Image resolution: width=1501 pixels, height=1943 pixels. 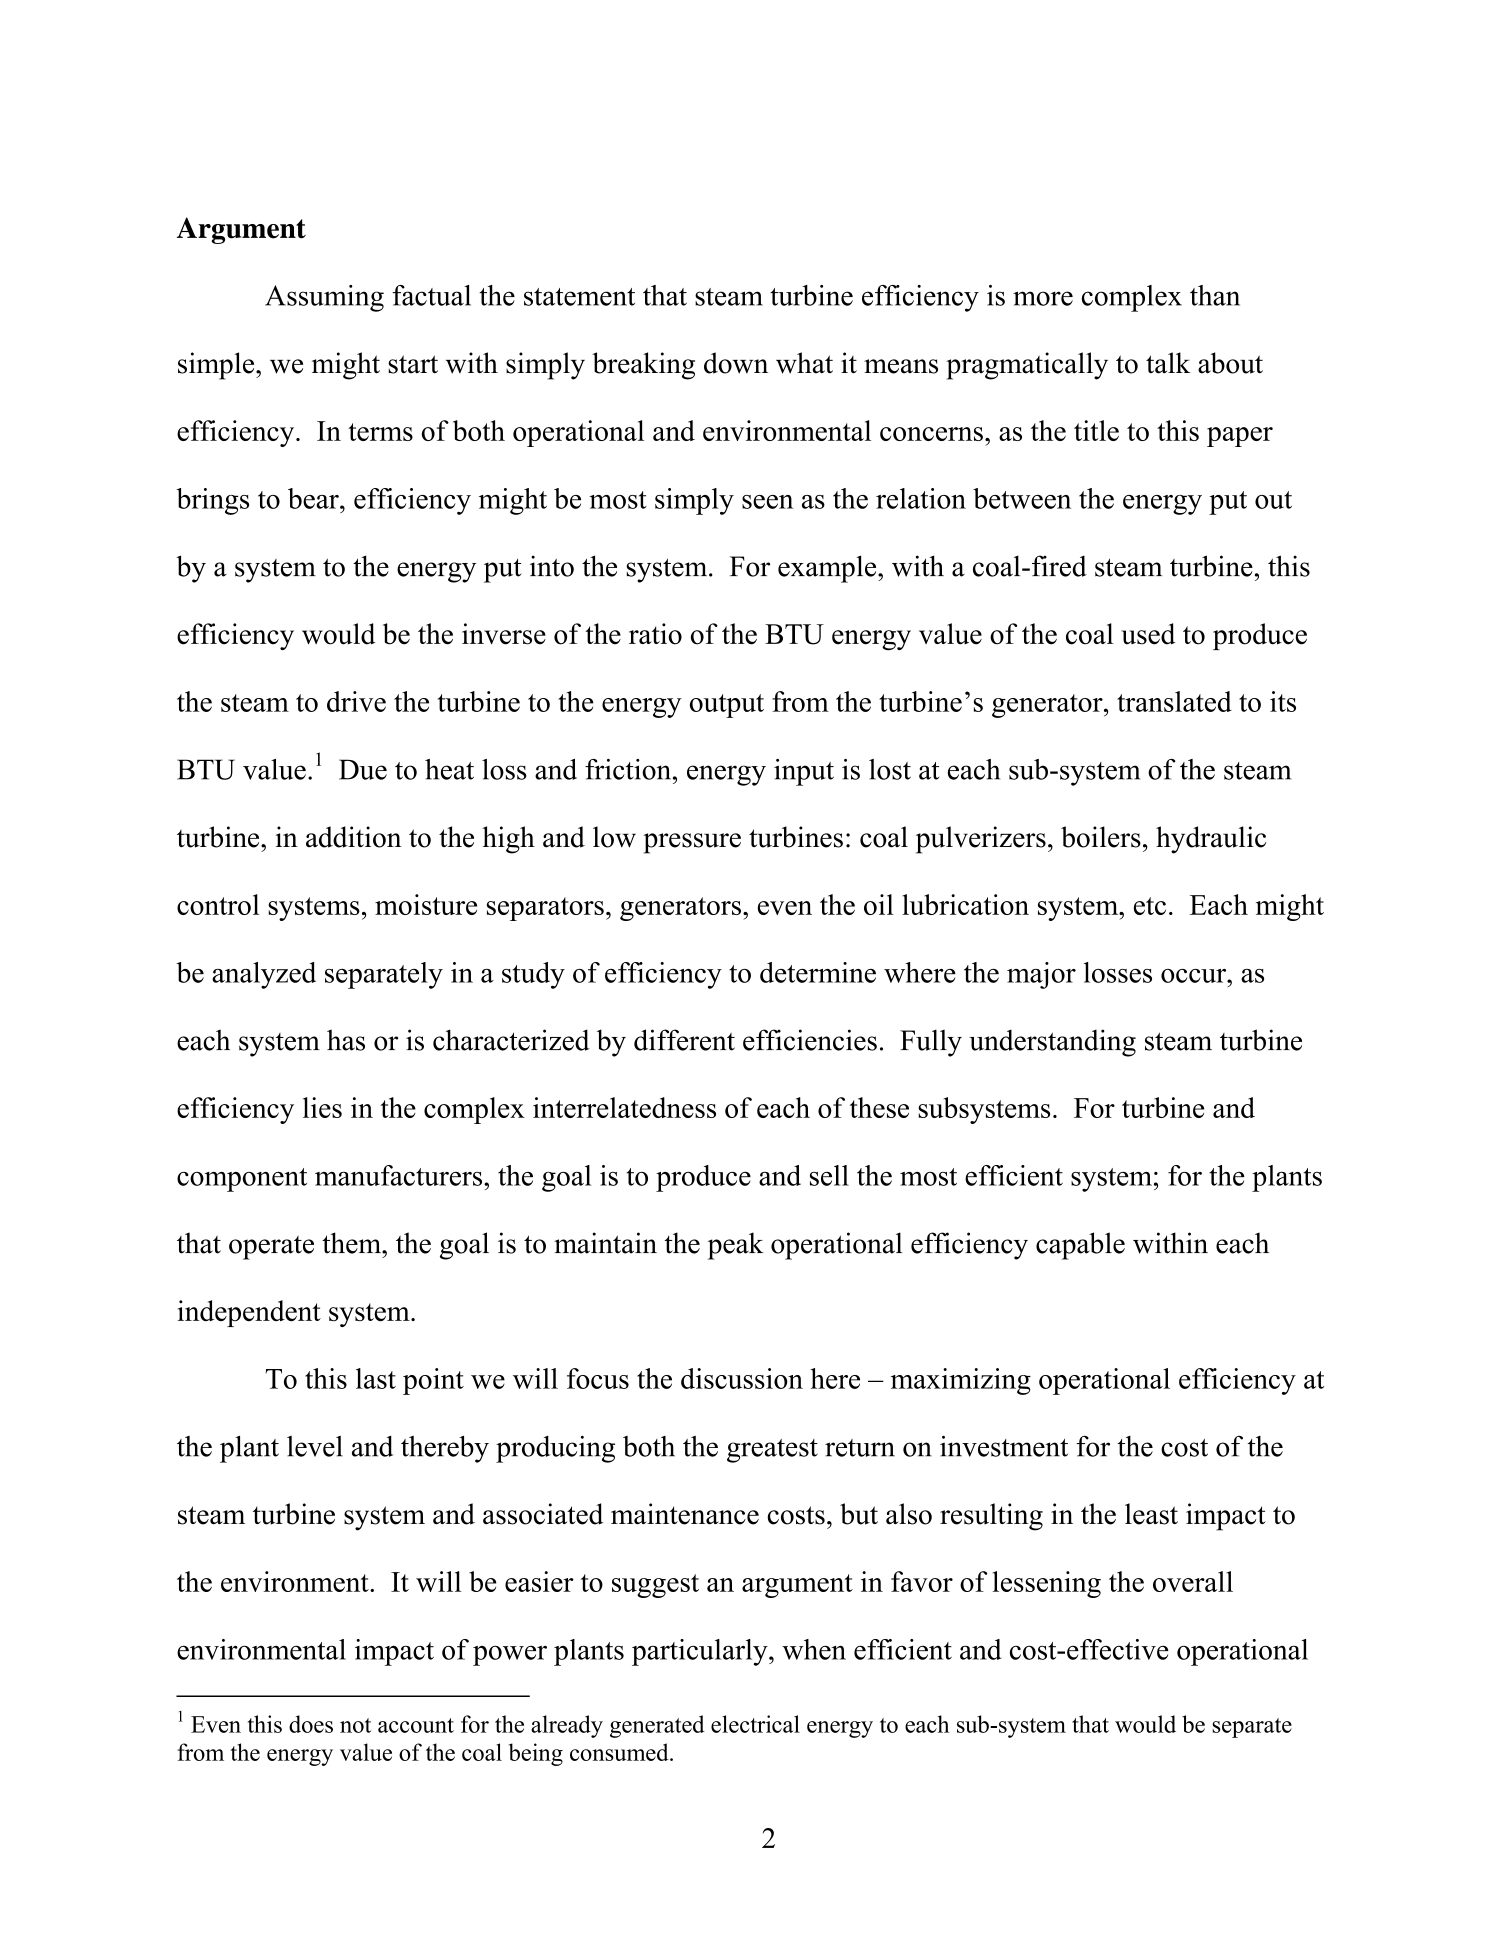 What do you see at coordinates (1052, 1043) in the image?
I see `understanding` at bounding box center [1052, 1043].
